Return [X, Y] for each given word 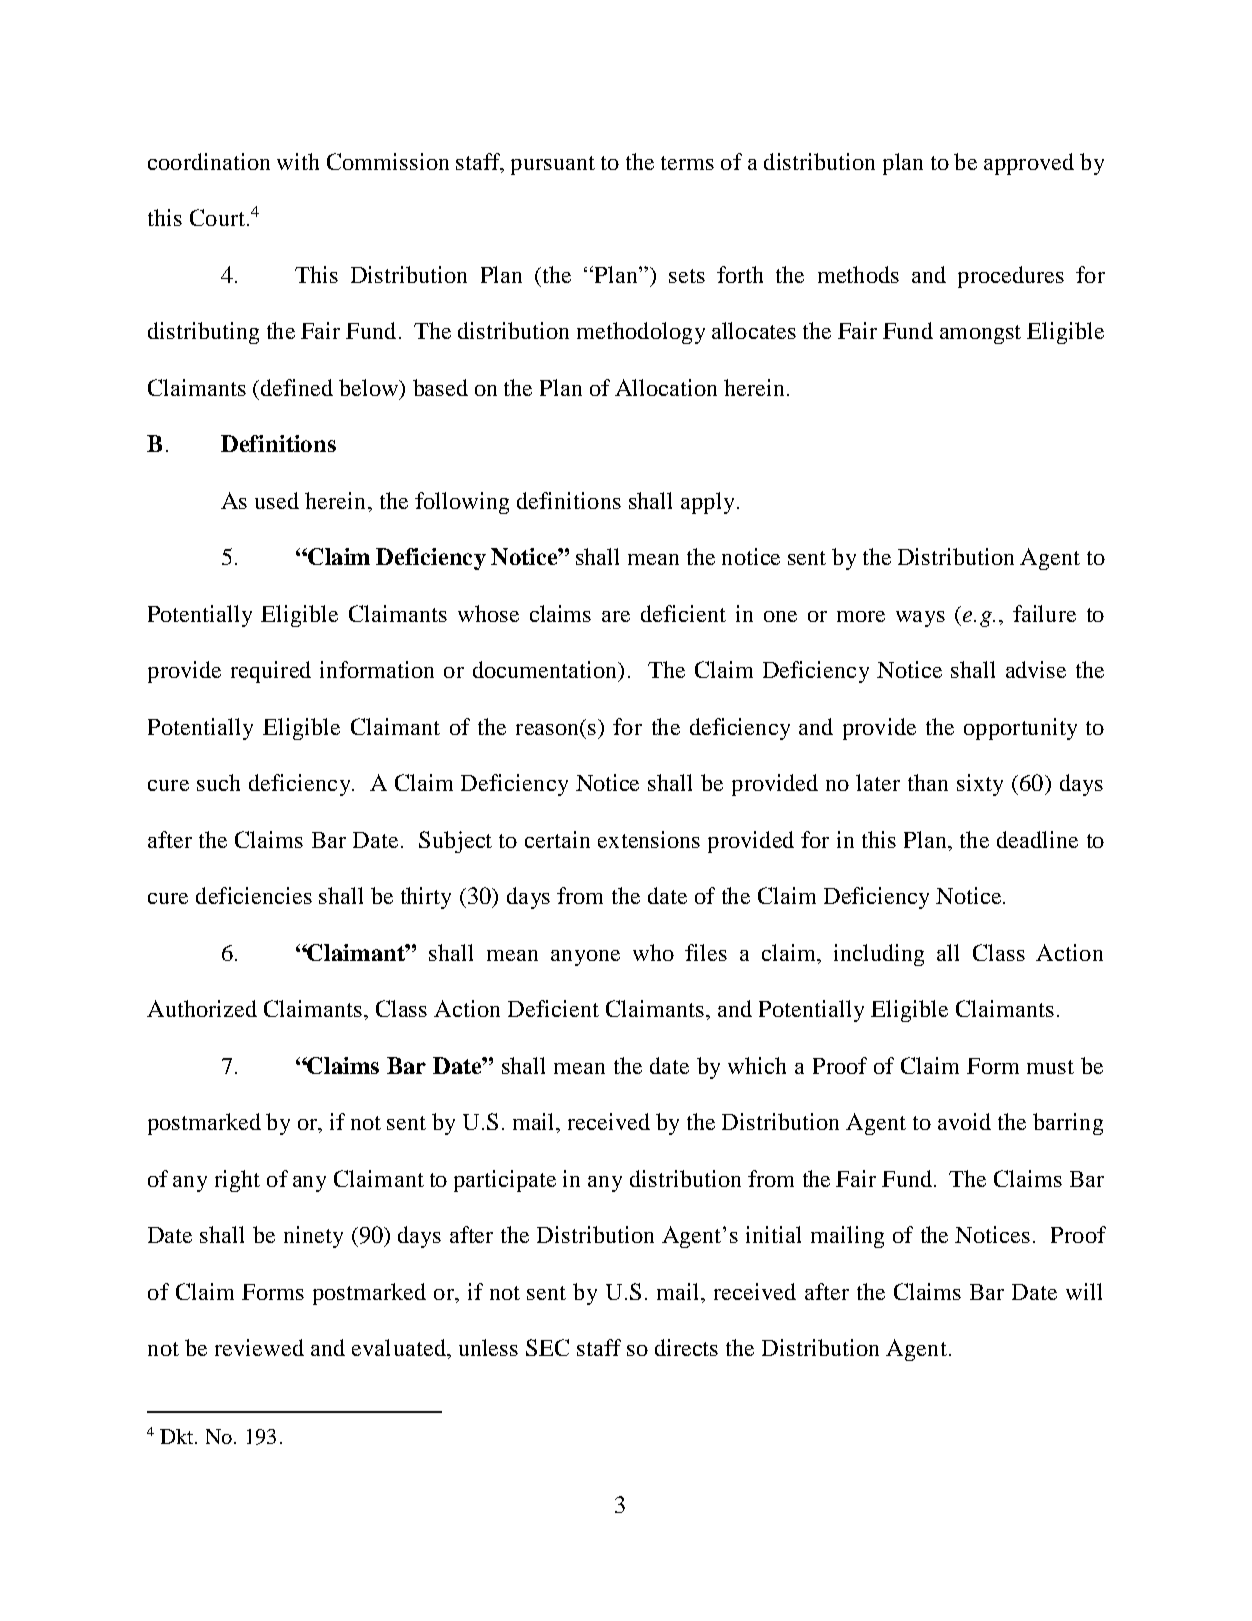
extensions [649, 839]
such [218, 782]
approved [1029, 164]
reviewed [259, 1347]
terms [687, 163]
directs [686, 1347]
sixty [980, 785]
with [298, 161]
